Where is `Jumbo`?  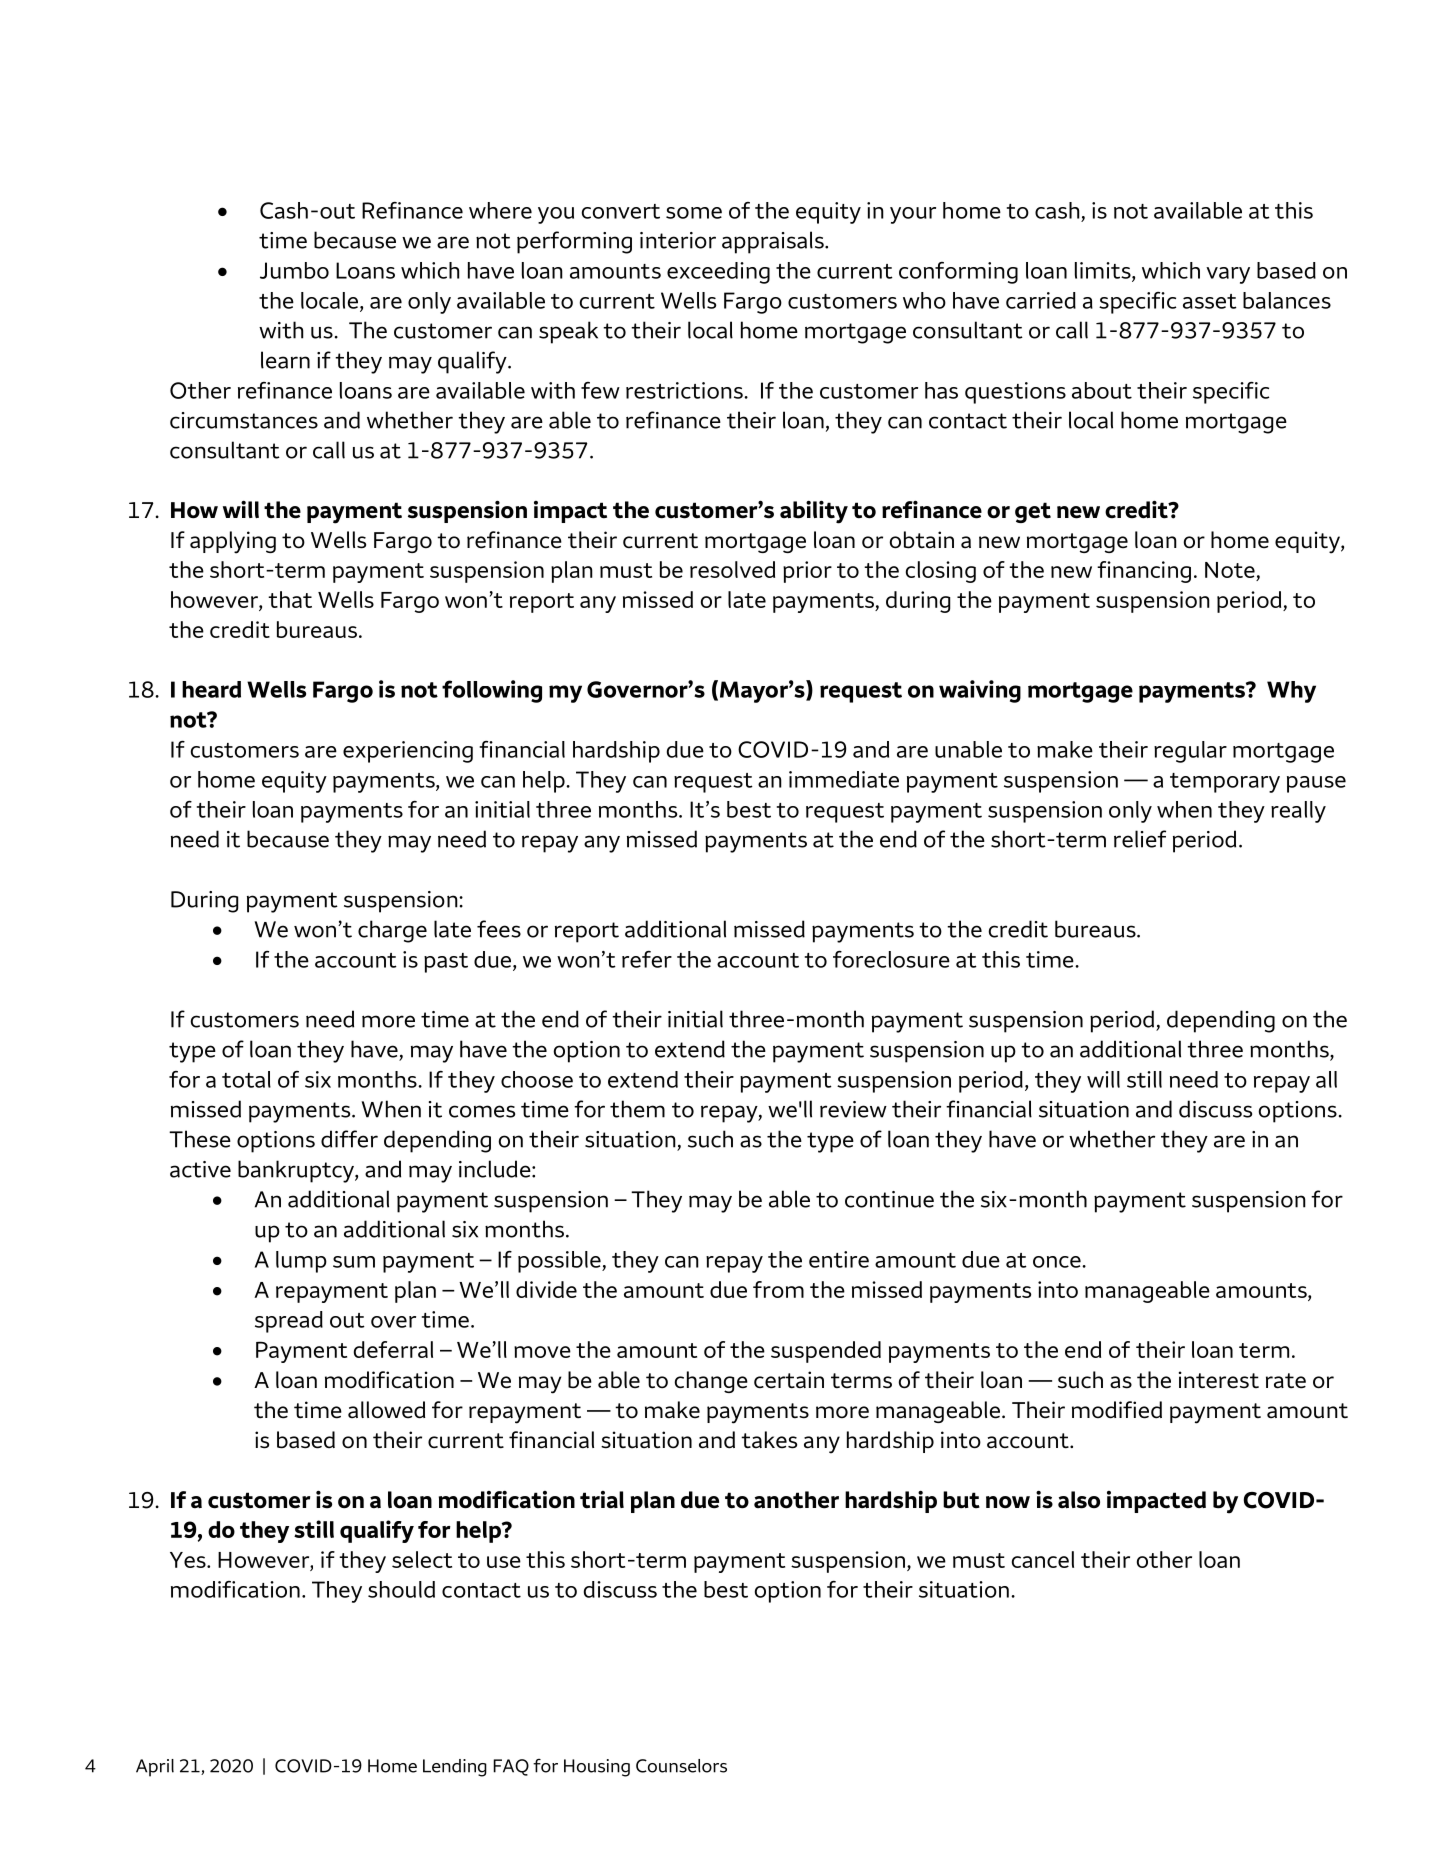 Jumbo is located at coordinates (294, 270).
